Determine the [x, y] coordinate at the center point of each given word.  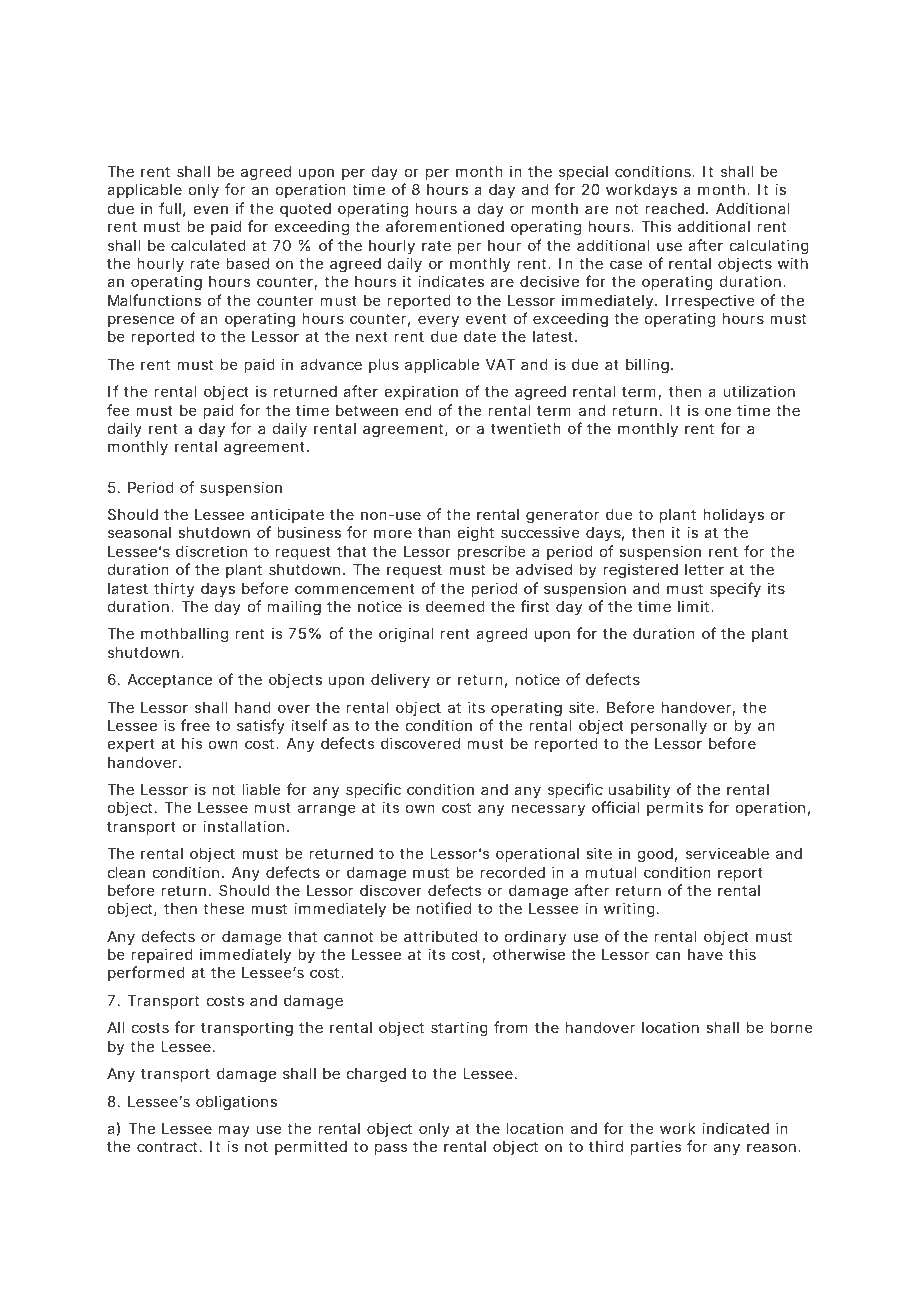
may [234, 1131]
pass [391, 1149]
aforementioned [445, 226]
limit [695, 606]
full [170, 208]
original [406, 635]
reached [674, 208]
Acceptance [169, 681]
